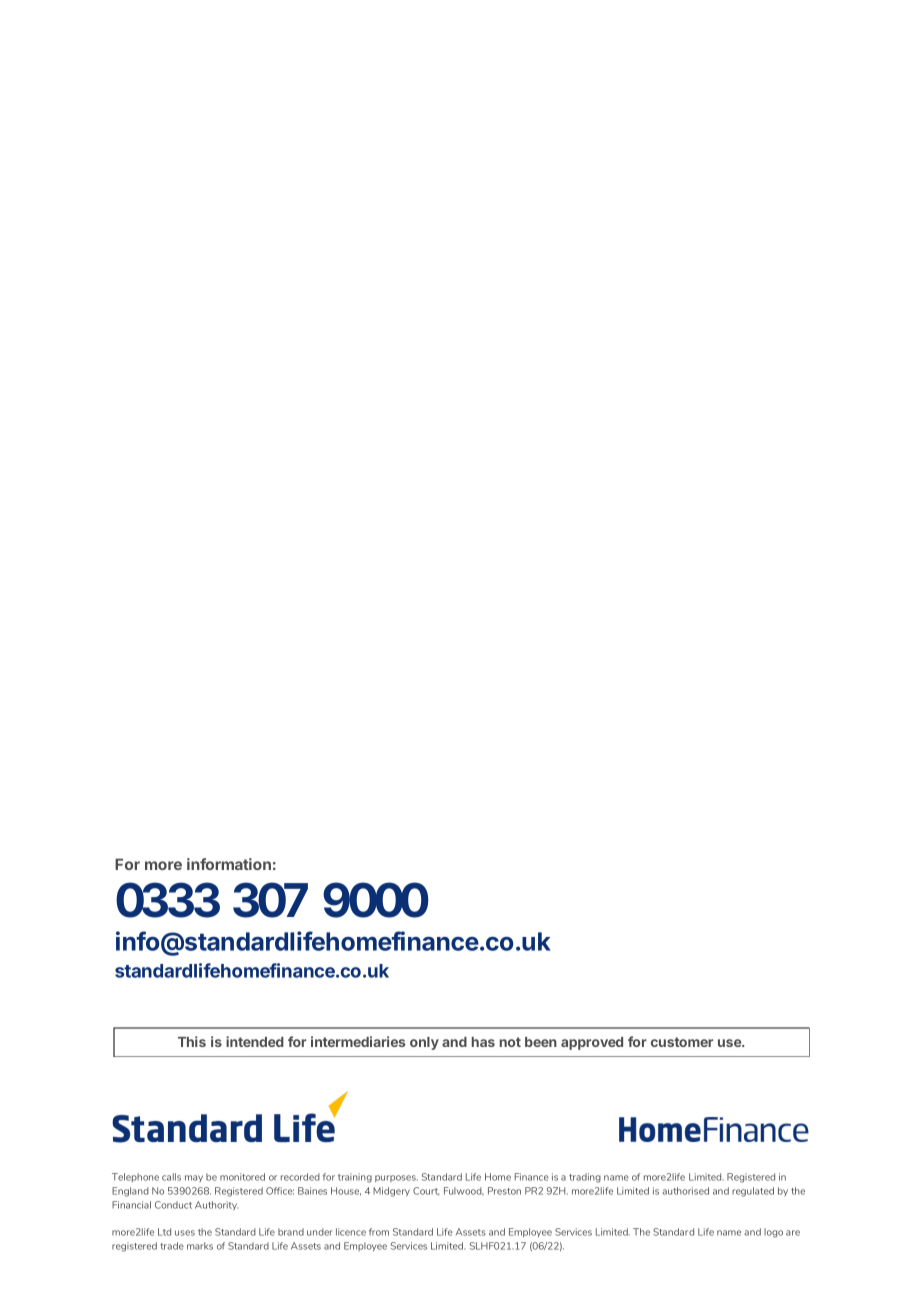 The image size is (924, 1308). What do you see at coordinates (483, 1042) in the document?
I see `has` at bounding box center [483, 1042].
